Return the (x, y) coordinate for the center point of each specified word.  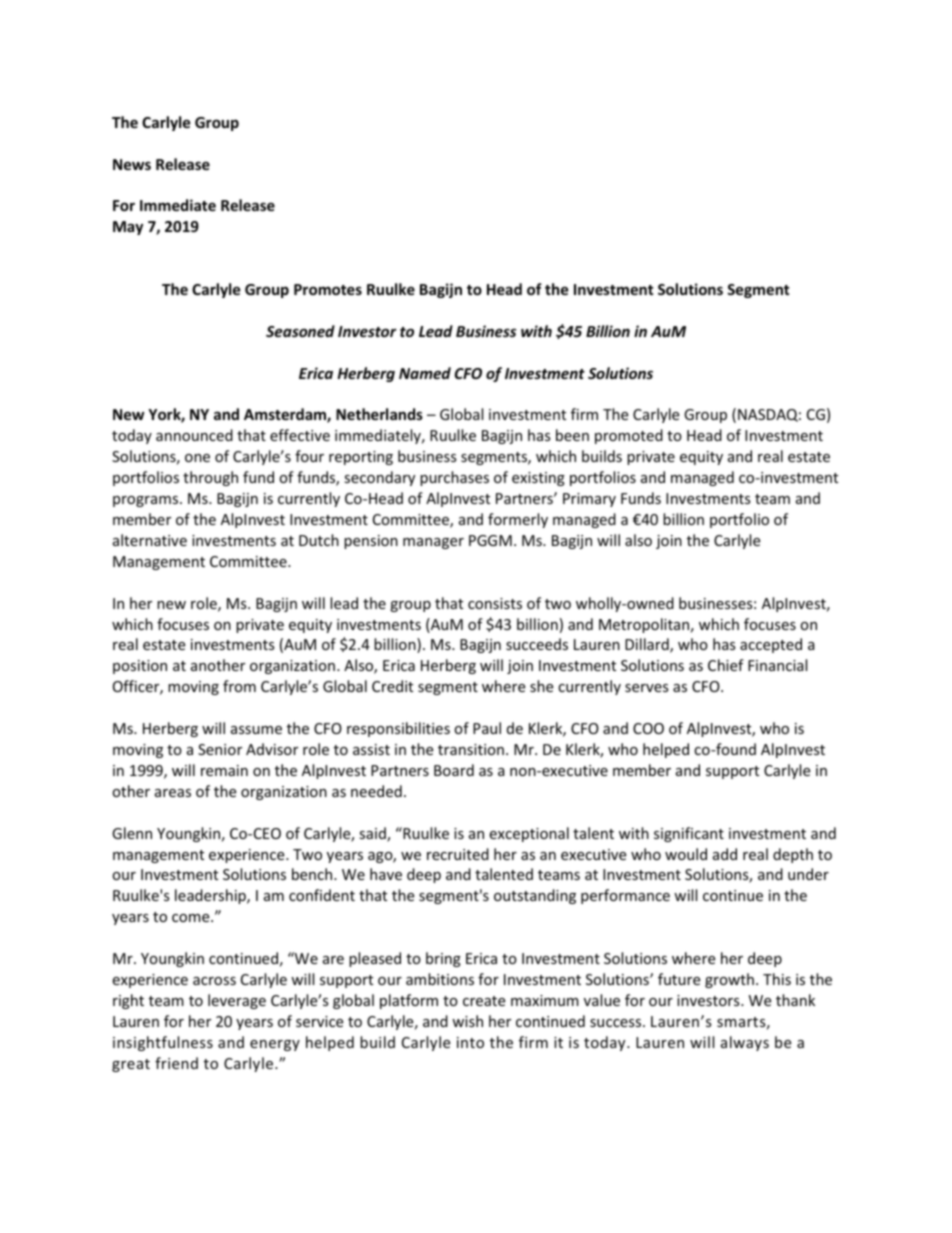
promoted (629, 436)
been (572, 435)
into (470, 1042)
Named (425, 373)
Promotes (328, 289)
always (745, 1043)
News (132, 164)
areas (173, 793)
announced (194, 435)
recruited (458, 854)
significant (689, 834)
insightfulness (163, 1043)
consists (495, 603)
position (140, 667)
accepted (771, 645)
